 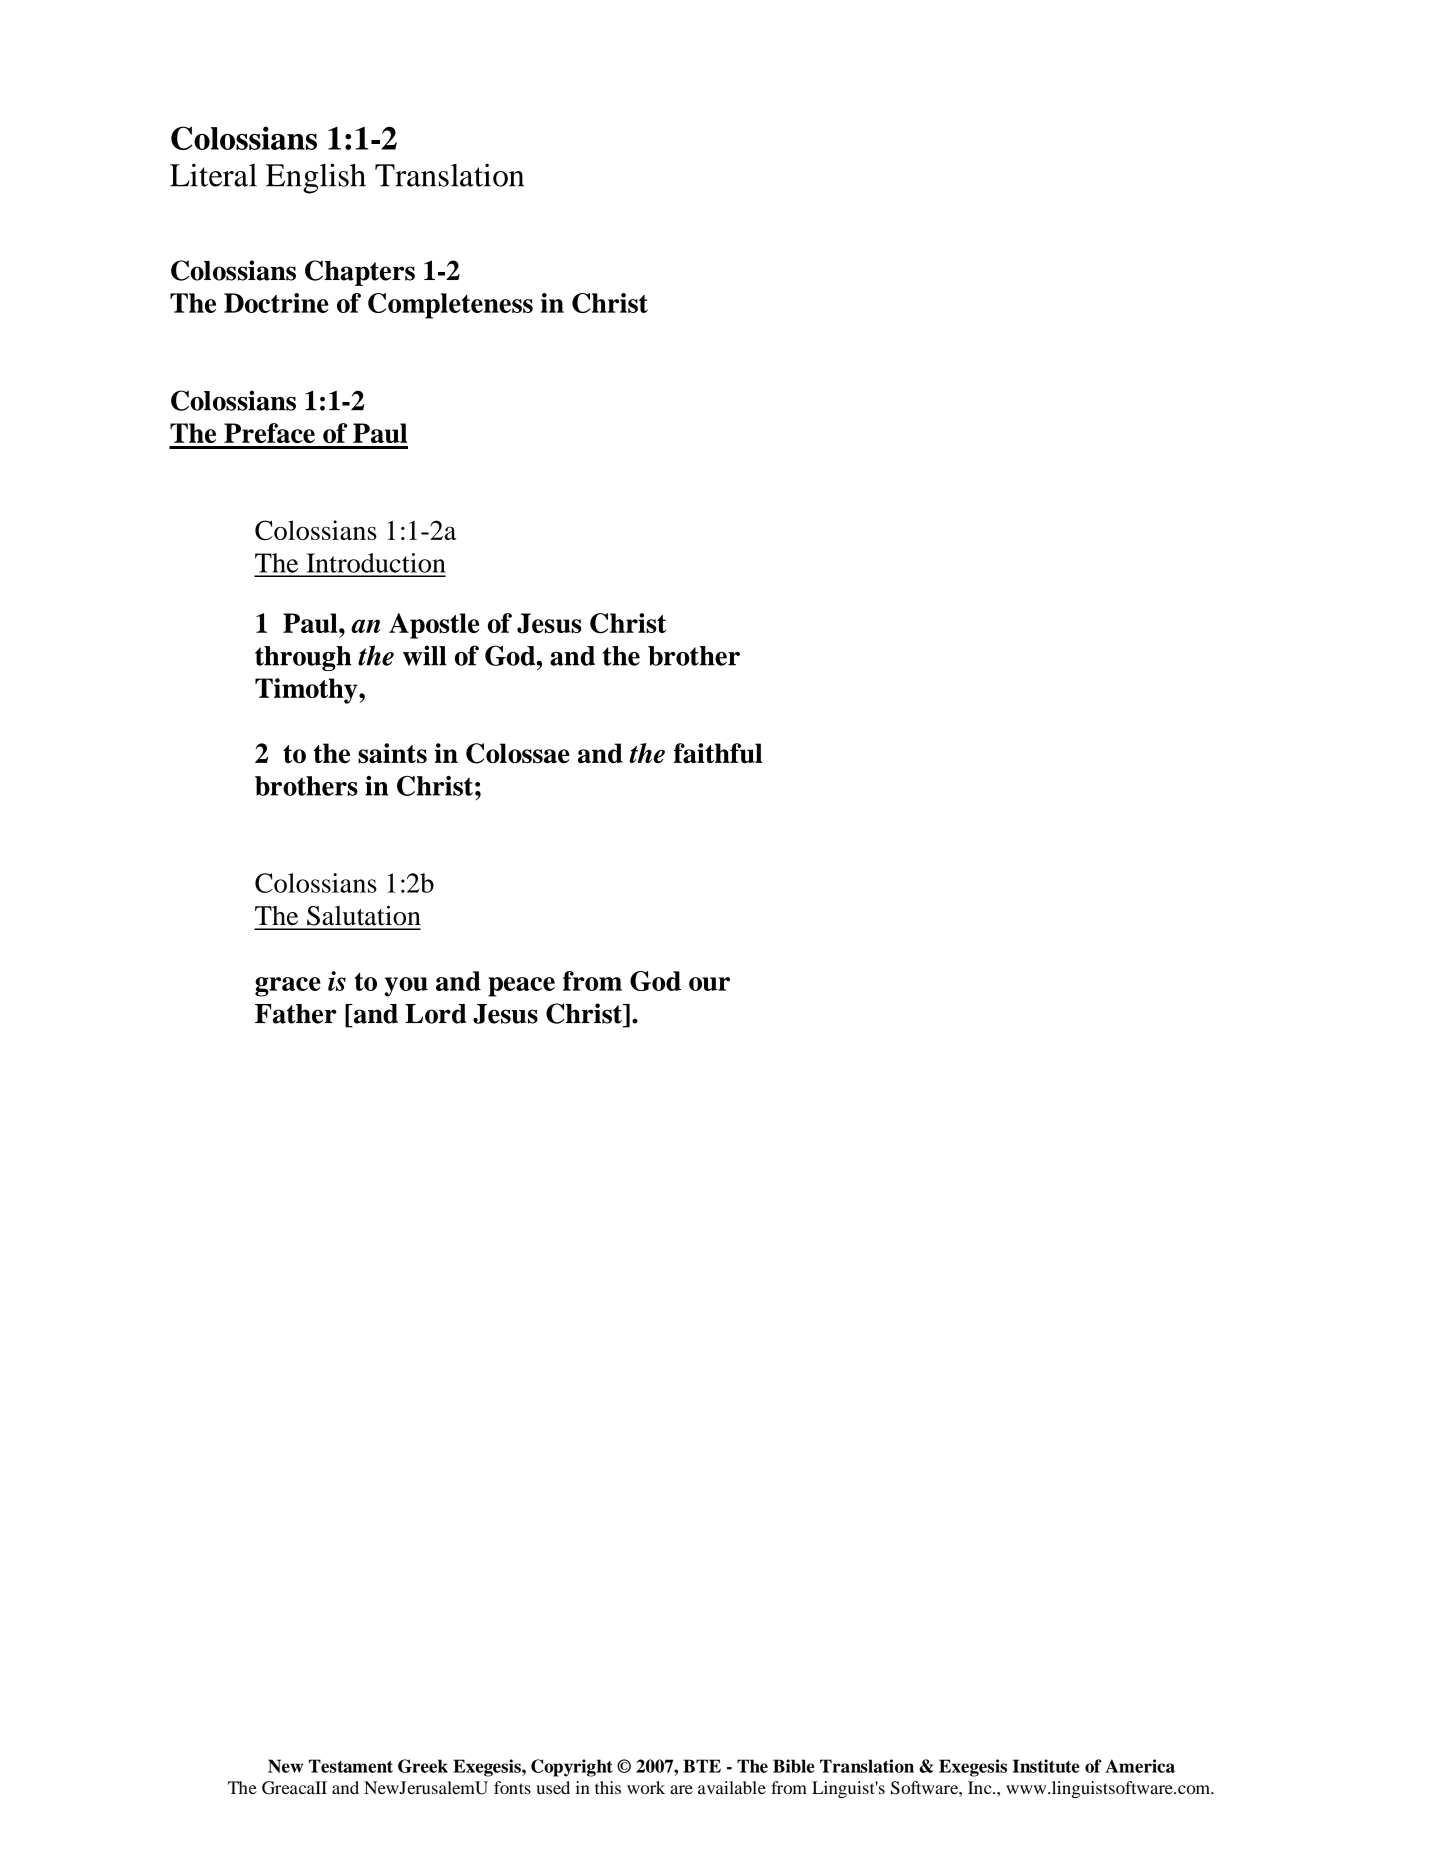 I want to click on faithful, so click(x=718, y=753).
